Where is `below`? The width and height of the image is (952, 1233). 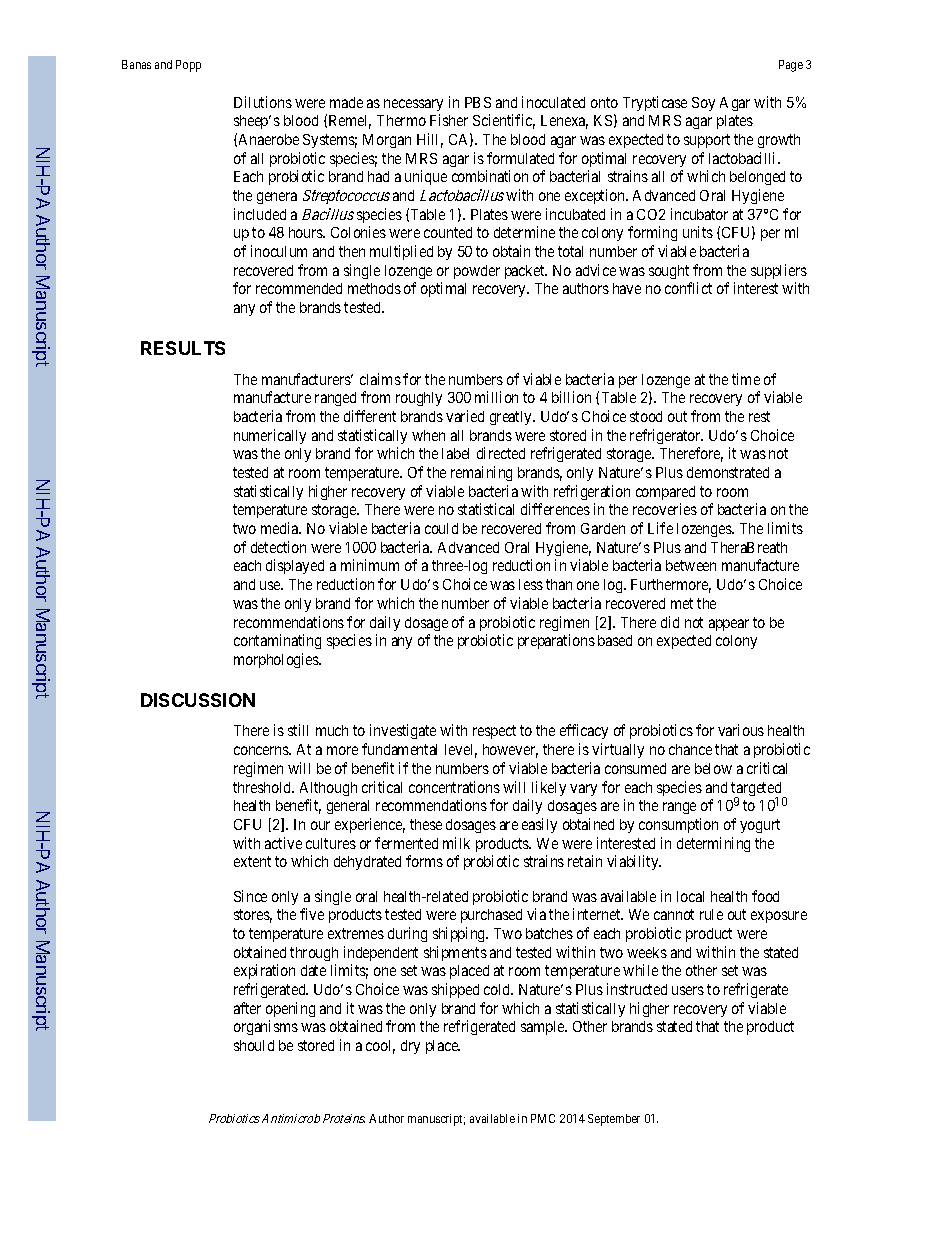
below is located at coordinates (713, 768).
